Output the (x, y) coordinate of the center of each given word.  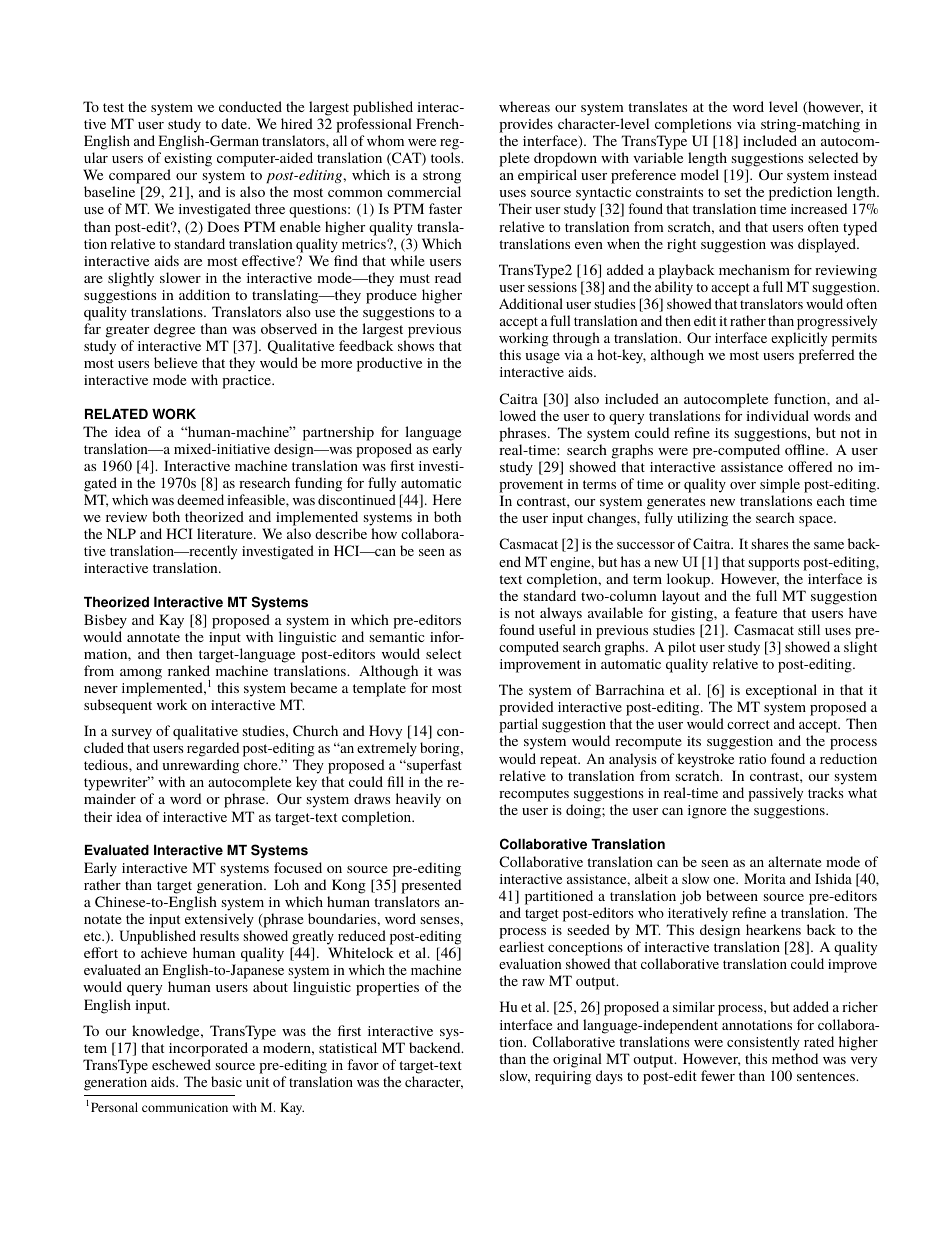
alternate (794, 861)
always (561, 614)
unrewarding (200, 768)
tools (447, 157)
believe (175, 362)
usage (542, 358)
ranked (189, 670)
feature (756, 612)
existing (188, 161)
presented (431, 886)
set (733, 192)
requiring (563, 1078)
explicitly (799, 341)
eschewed (181, 1064)
